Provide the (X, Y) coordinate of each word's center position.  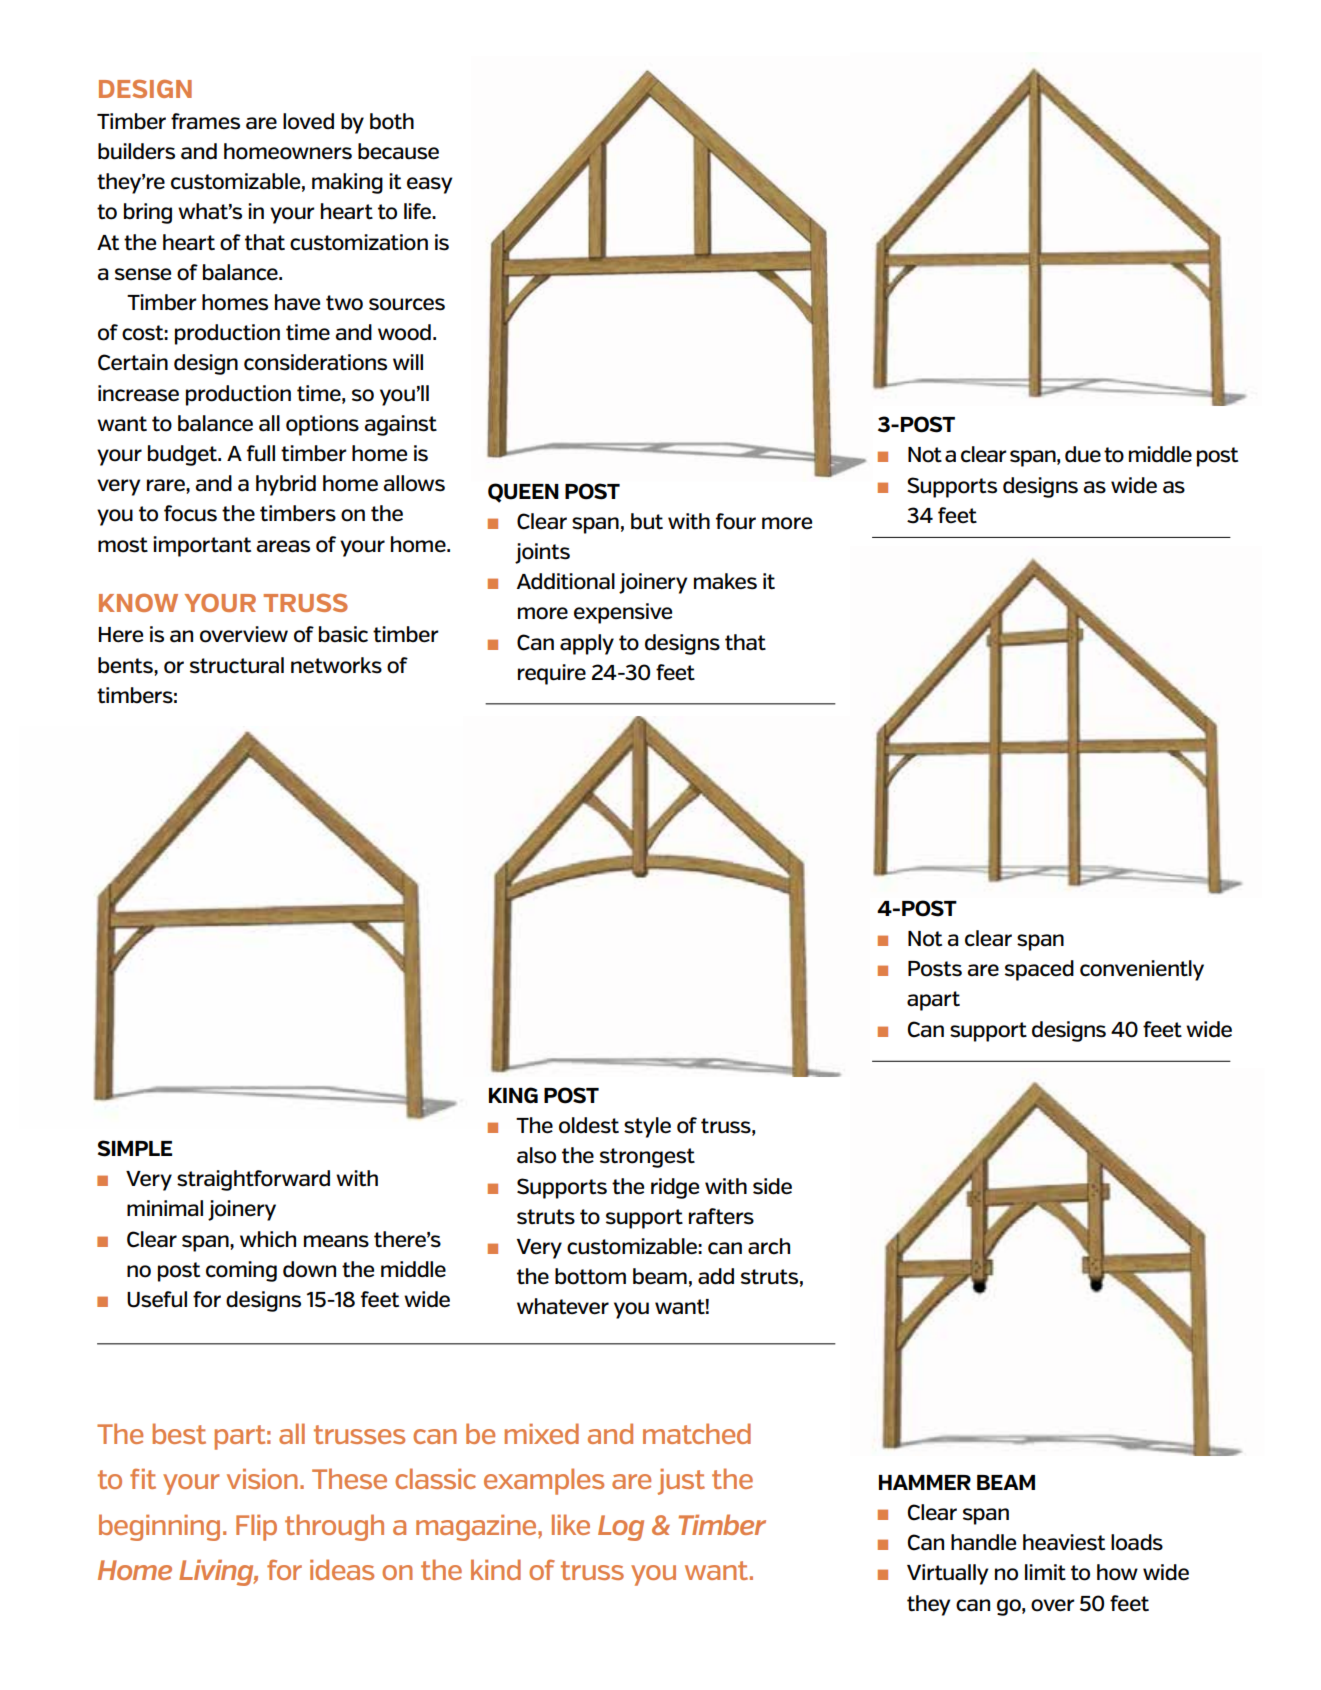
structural (237, 665)
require (552, 674)
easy (430, 185)
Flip (256, 1527)
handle (983, 1542)
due (1083, 454)
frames (205, 121)
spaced (1039, 970)
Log (621, 1528)
